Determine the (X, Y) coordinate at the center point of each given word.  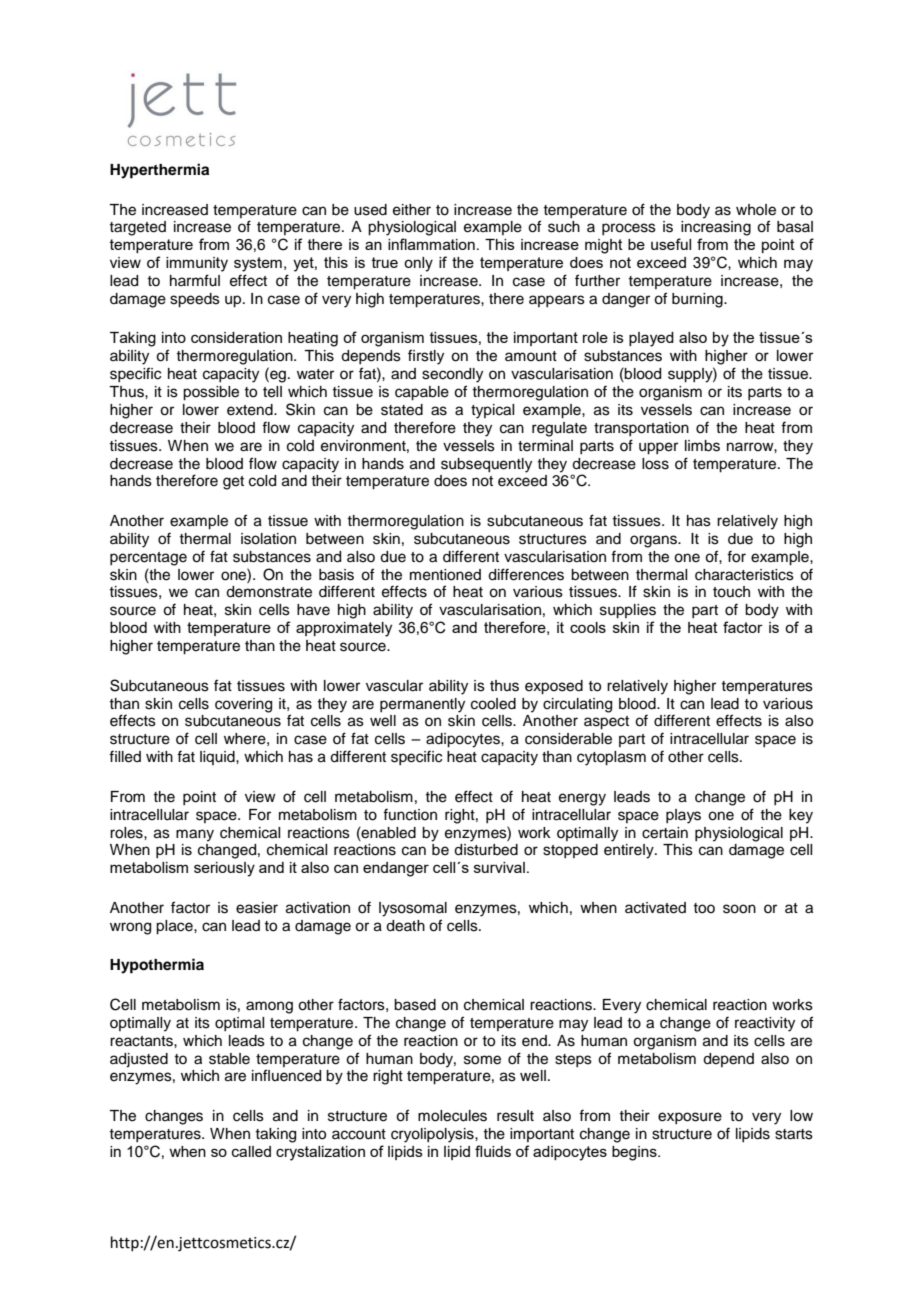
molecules (452, 1116)
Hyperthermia (159, 171)
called (251, 1151)
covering (243, 705)
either (412, 210)
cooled (493, 704)
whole (756, 210)
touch (731, 592)
